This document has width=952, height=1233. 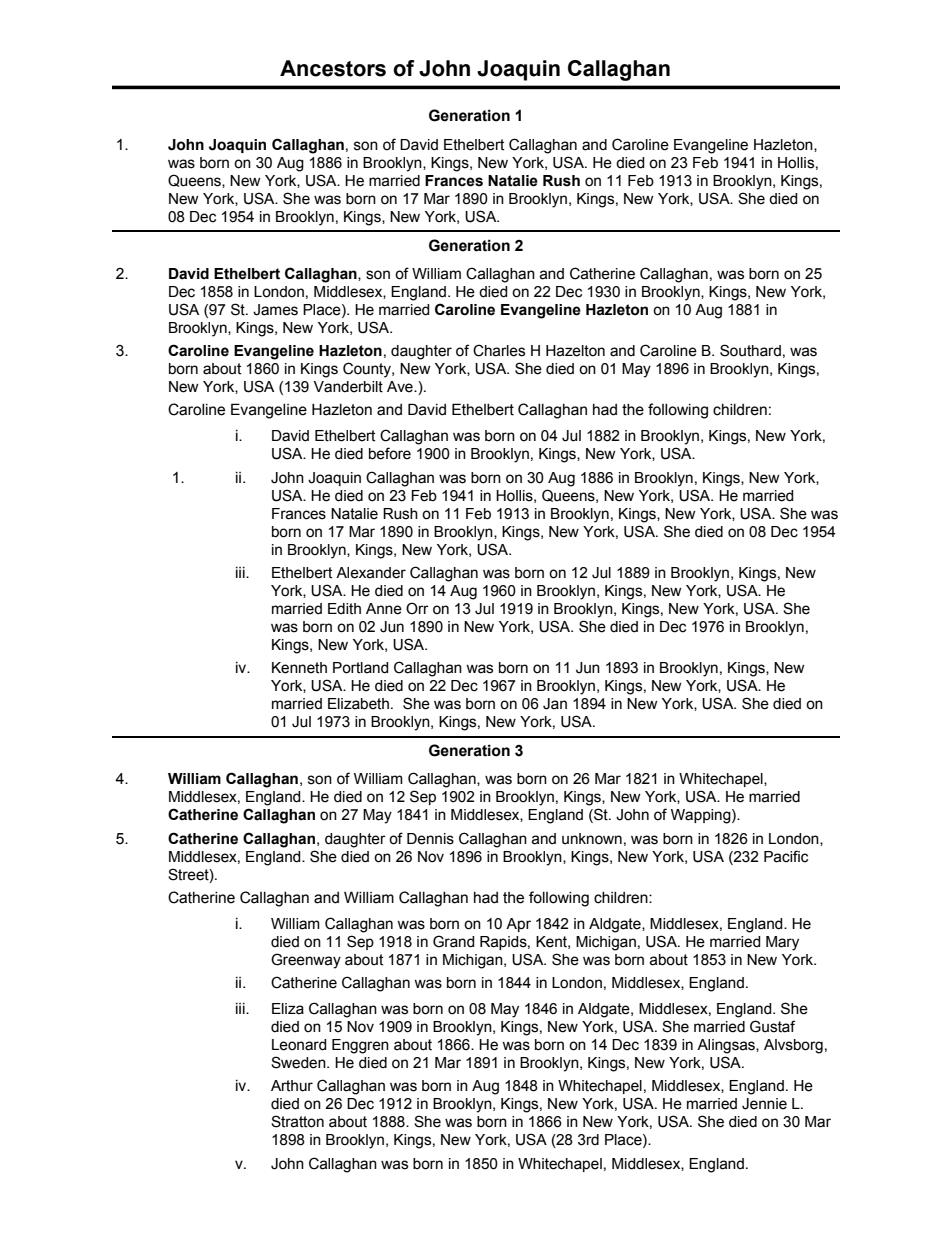 I want to click on Pacific, so click(x=786, y=856).
